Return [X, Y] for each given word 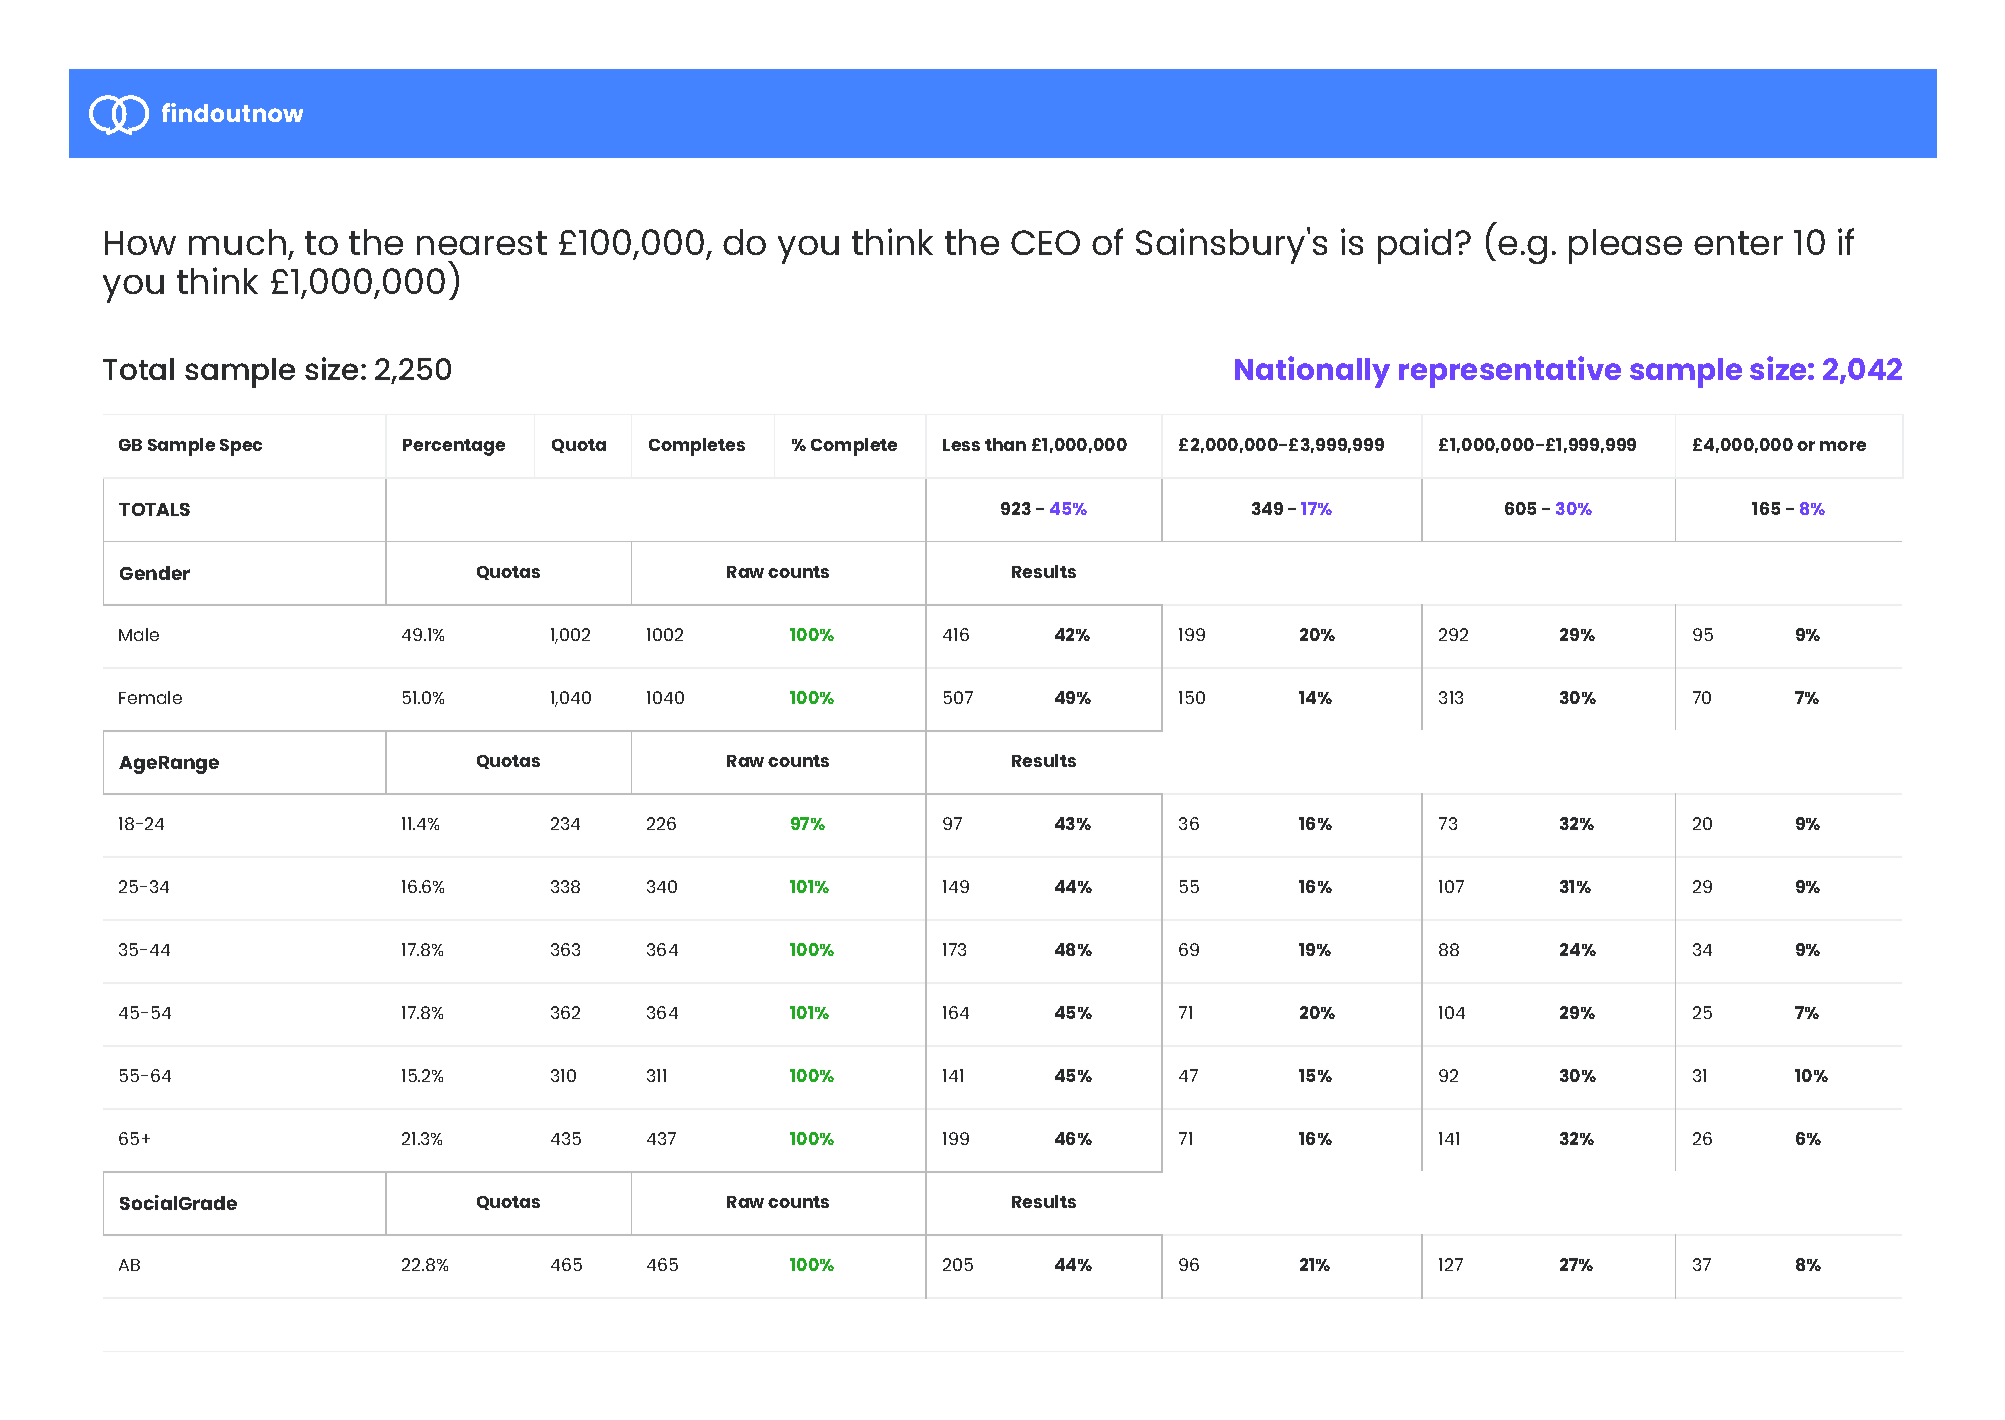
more [1843, 446]
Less [961, 445]
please [1625, 246]
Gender [155, 573]
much [237, 242]
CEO [1045, 242]
